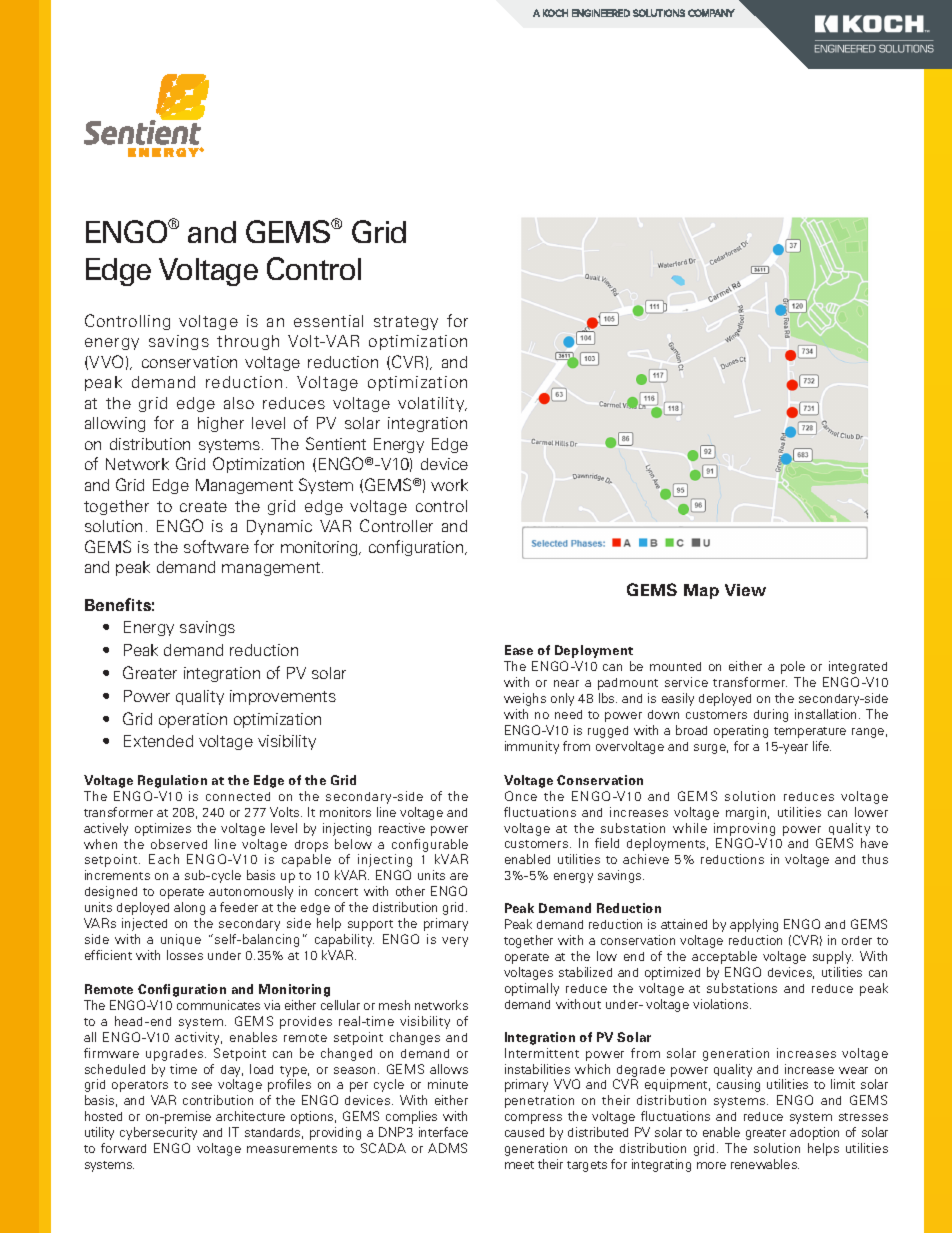  Describe the element at coordinates (532, 747) in the document. I see `immunity` at that location.
